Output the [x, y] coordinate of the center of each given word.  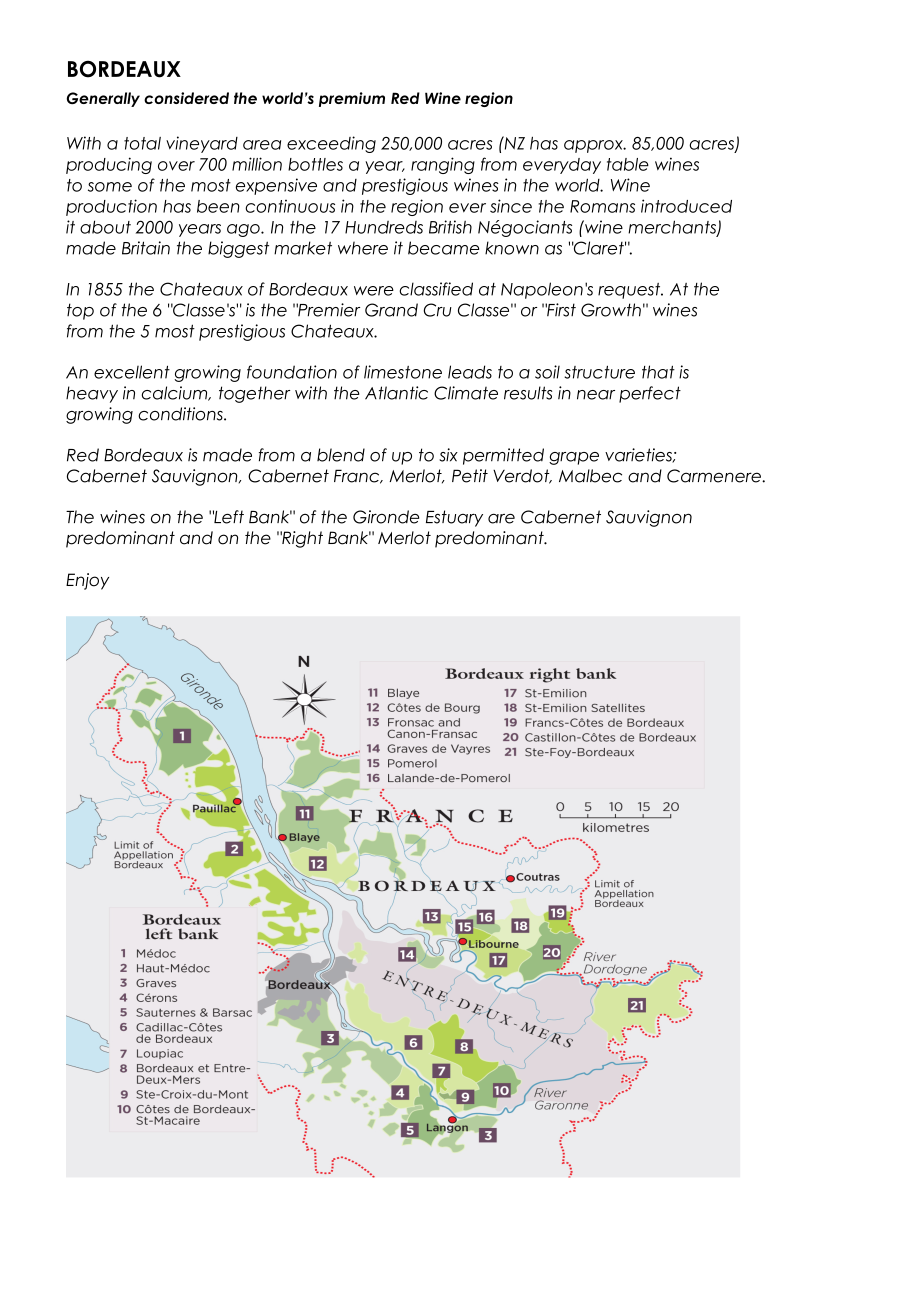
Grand [391, 310]
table [628, 164]
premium [352, 99]
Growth [611, 310]
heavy [92, 394]
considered [186, 98]
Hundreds [384, 227]
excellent [132, 372]
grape [574, 458]
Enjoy [87, 581]
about [105, 227]
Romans [602, 206]
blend [341, 455]
